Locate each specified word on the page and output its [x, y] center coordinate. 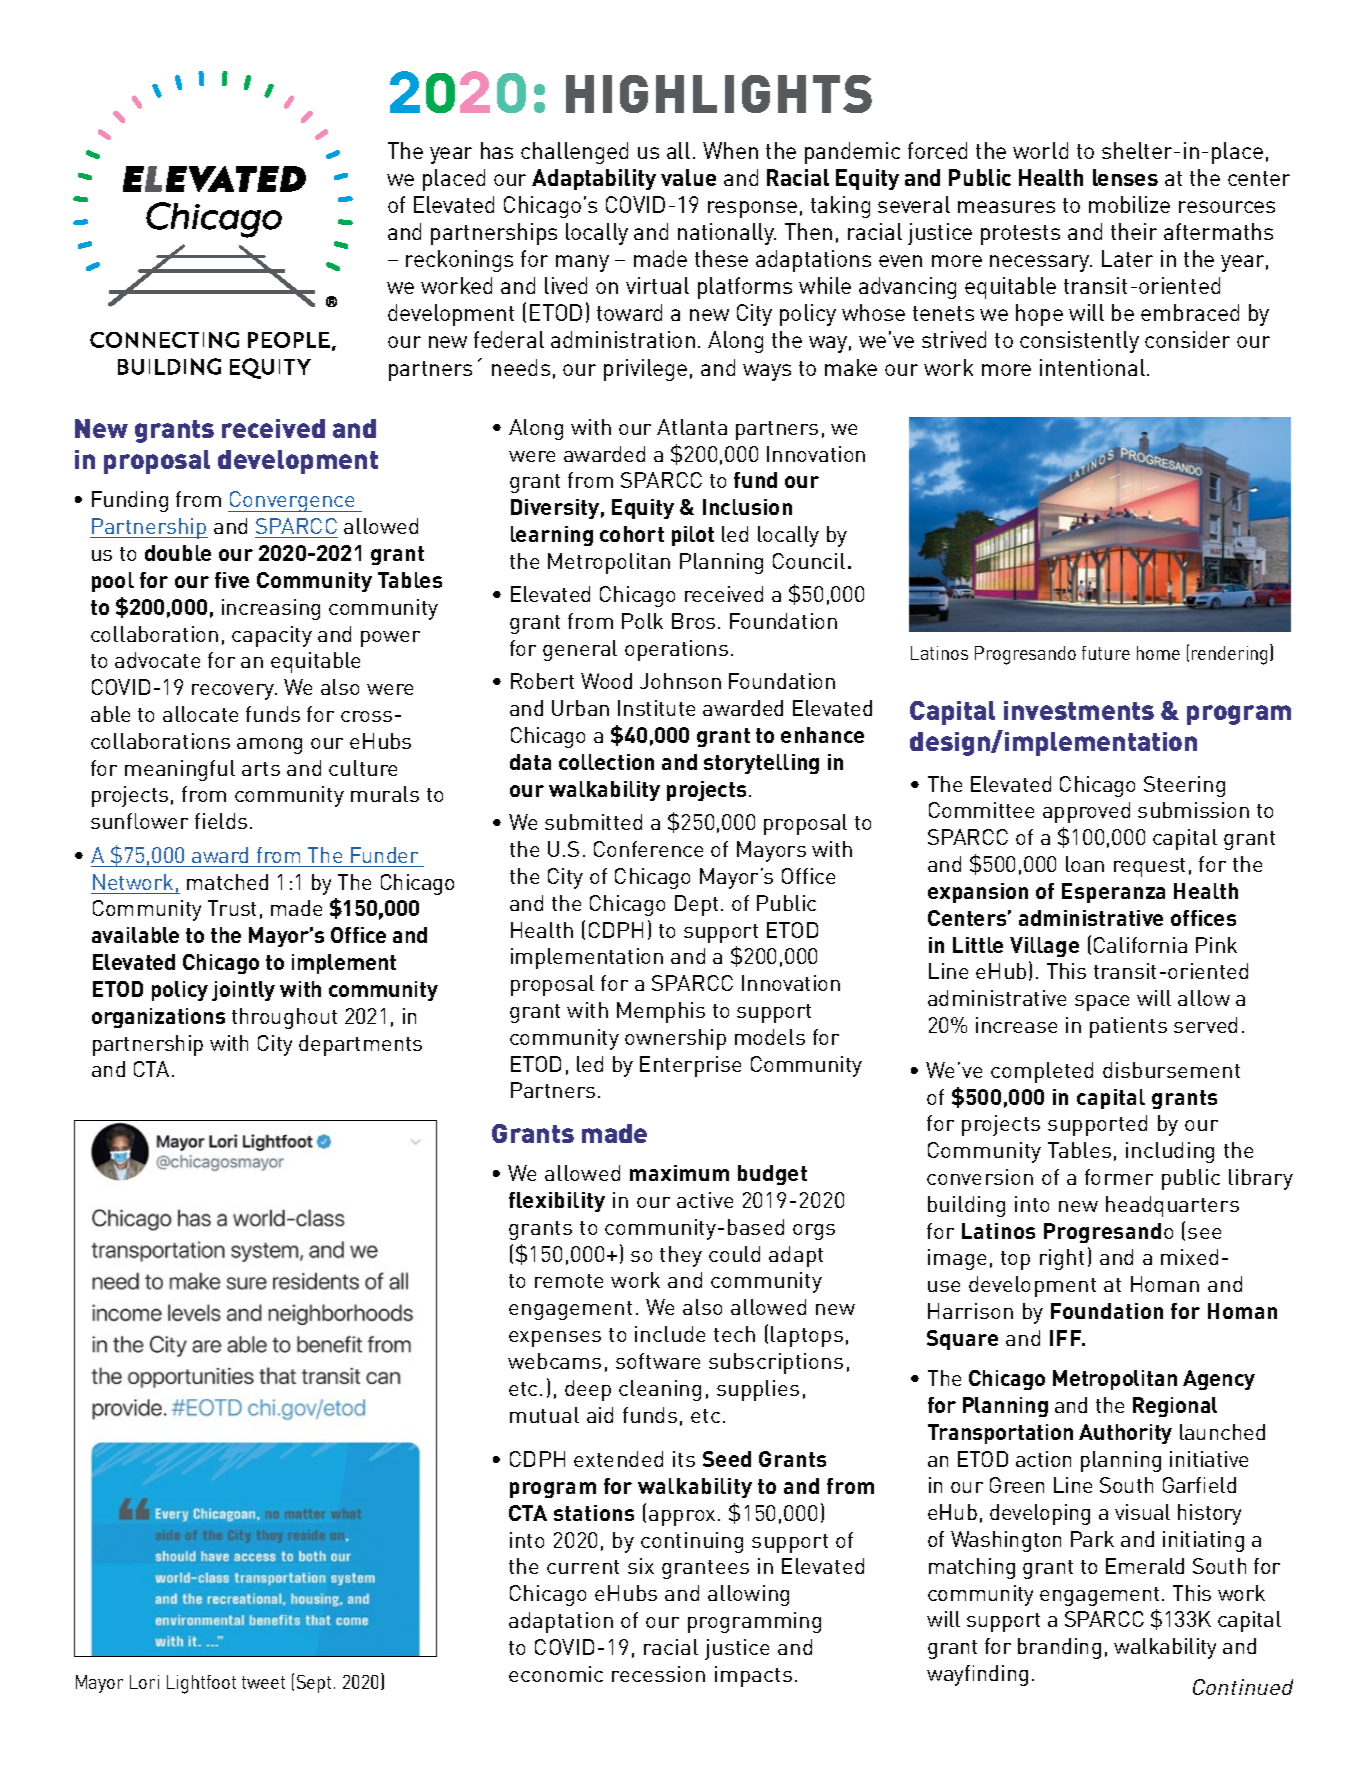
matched [227, 882]
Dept [696, 905]
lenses [1125, 177]
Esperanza [1113, 893]
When [730, 150]
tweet [263, 1682]
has [497, 150]
